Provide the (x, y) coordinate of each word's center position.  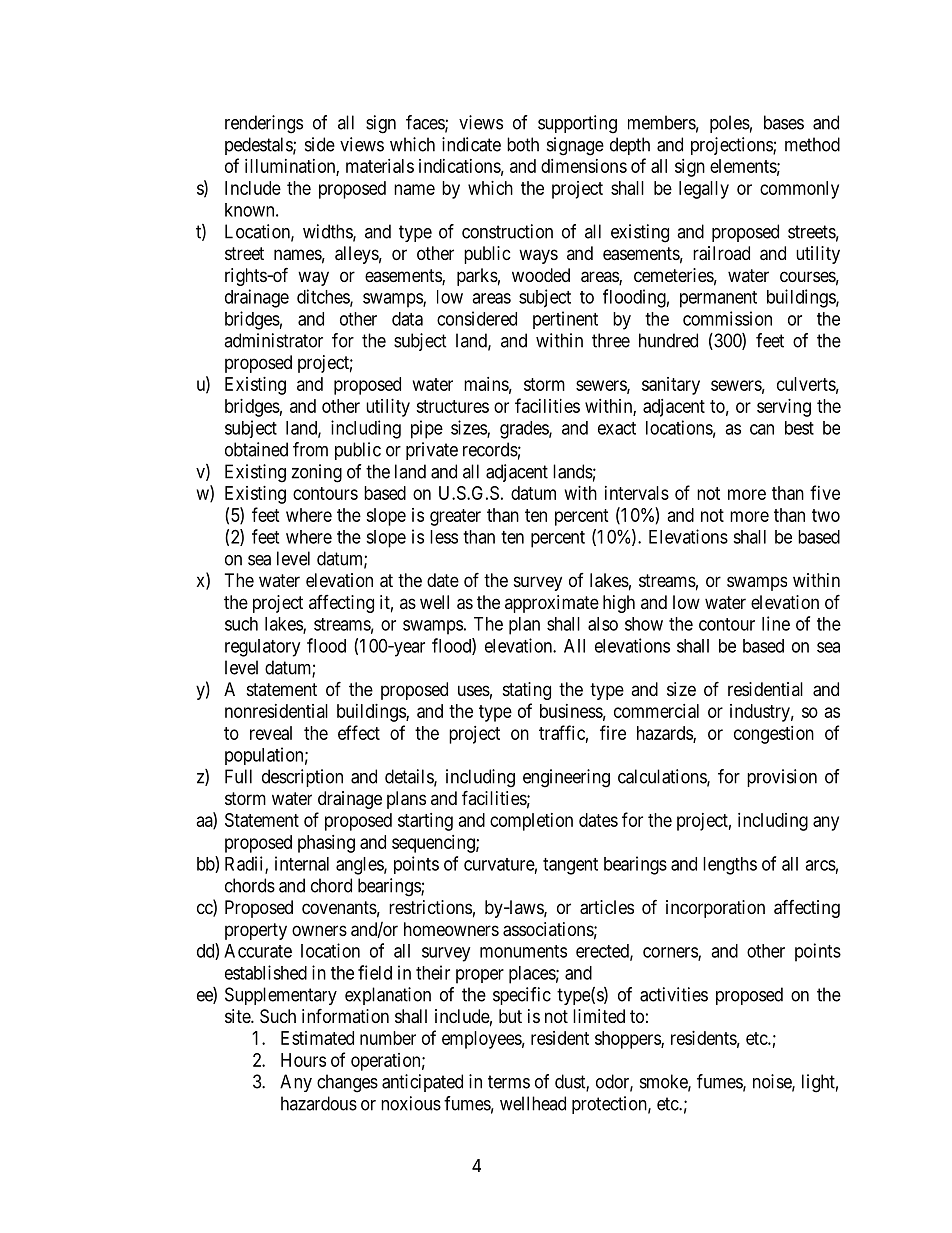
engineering (566, 778)
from (310, 449)
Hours (303, 1060)
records (490, 449)
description (302, 778)
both (523, 144)
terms (509, 1082)
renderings (264, 124)
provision (782, 778)
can (762, 429)
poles (730, 124)
